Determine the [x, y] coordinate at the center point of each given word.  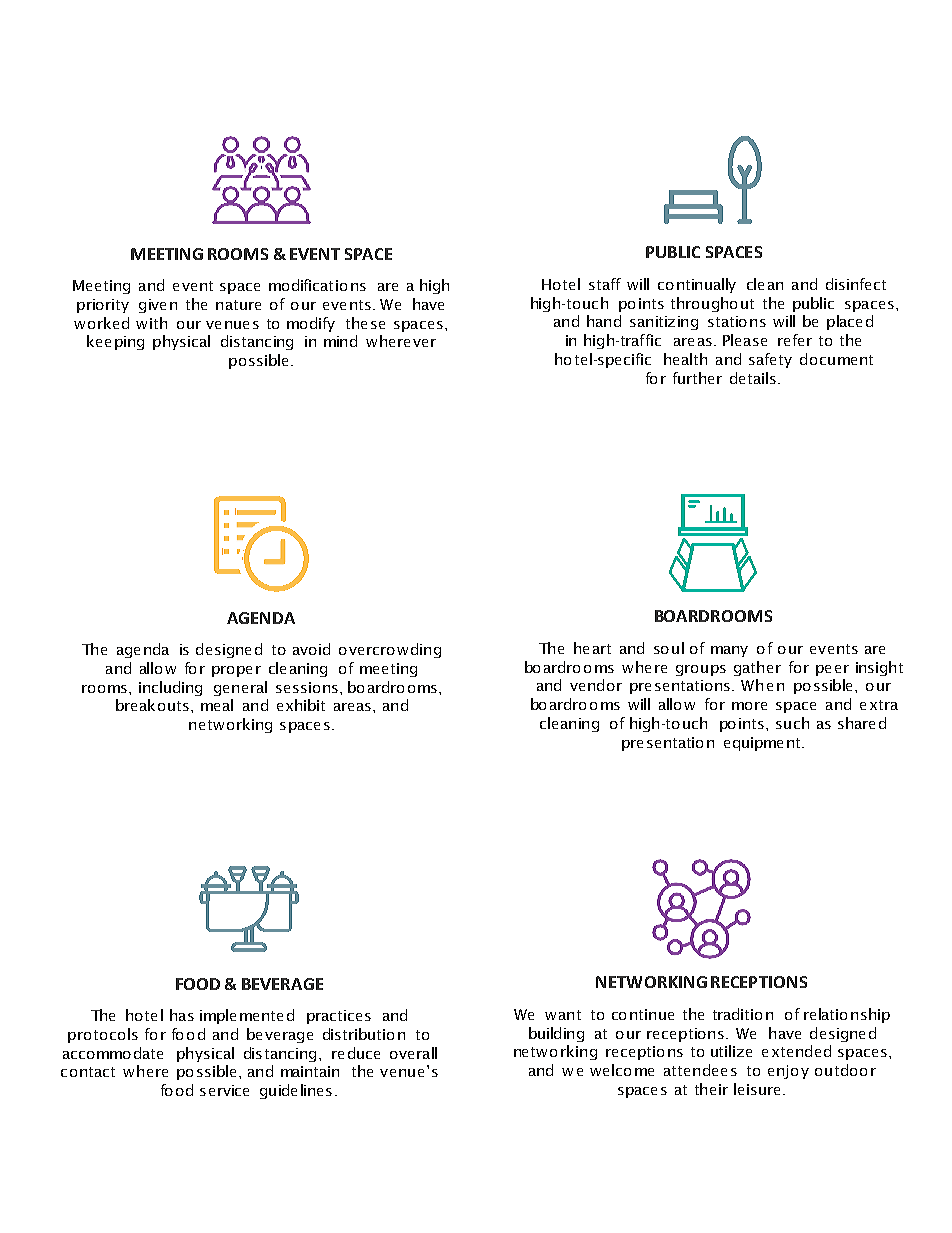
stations [737, 321]
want [563, 1015]
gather [757, 668]
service [224, 1090]
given [158, 306]
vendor [596, 685]
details [753, 378]
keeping [115, 342]
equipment [762, 744]
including [170, 688]
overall [413, 1053]
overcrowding [390, 650]
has [182, 1015]
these [365, 323]
